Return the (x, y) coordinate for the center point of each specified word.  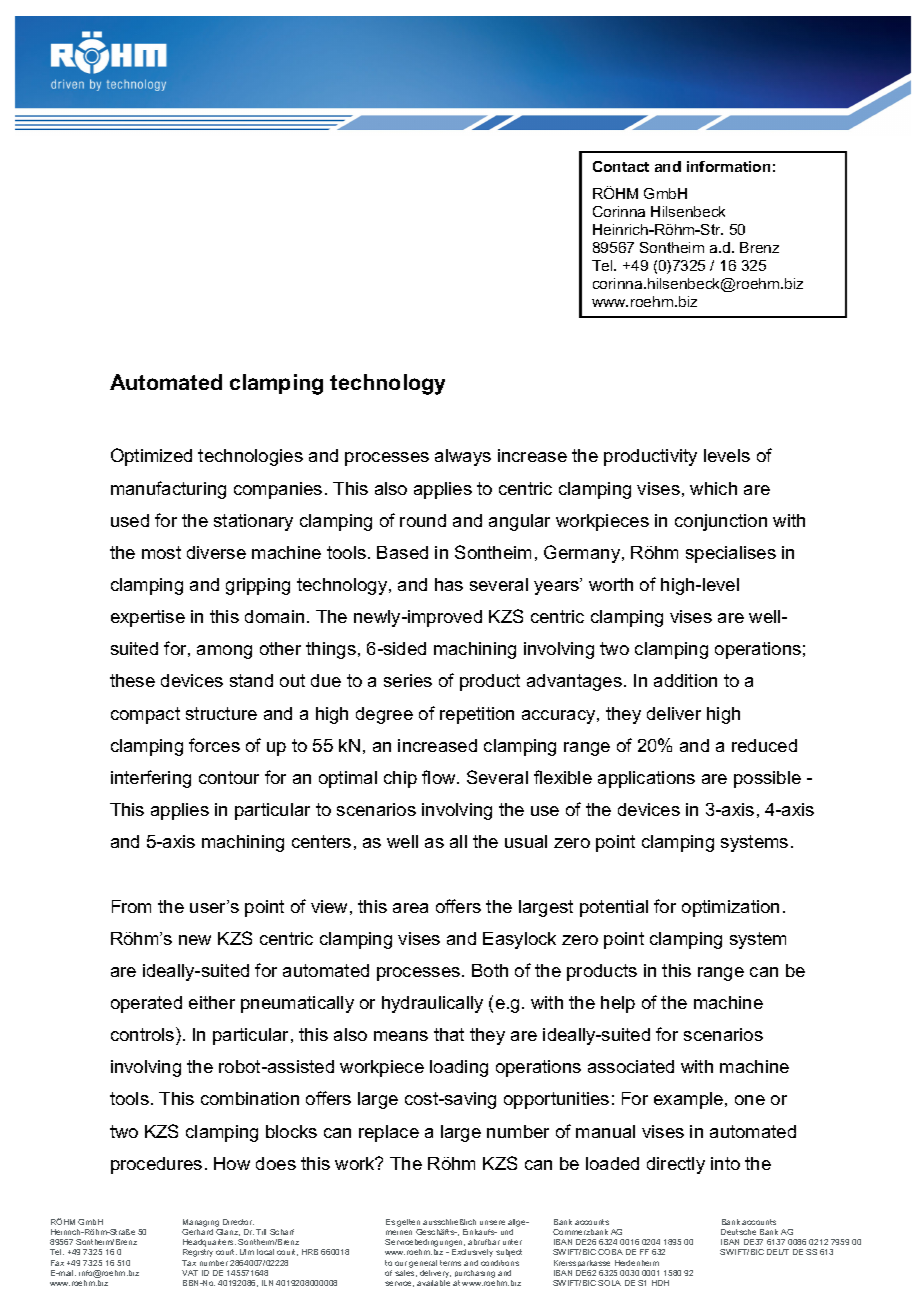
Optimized (151, 457)
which (713, 488)
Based (402, 552)
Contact (621, 166)
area (410, 908)
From (131, 906)
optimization (730, 908)
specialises (731, 554)
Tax (189, 1263)
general (423, 1264)
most (161, 552)
